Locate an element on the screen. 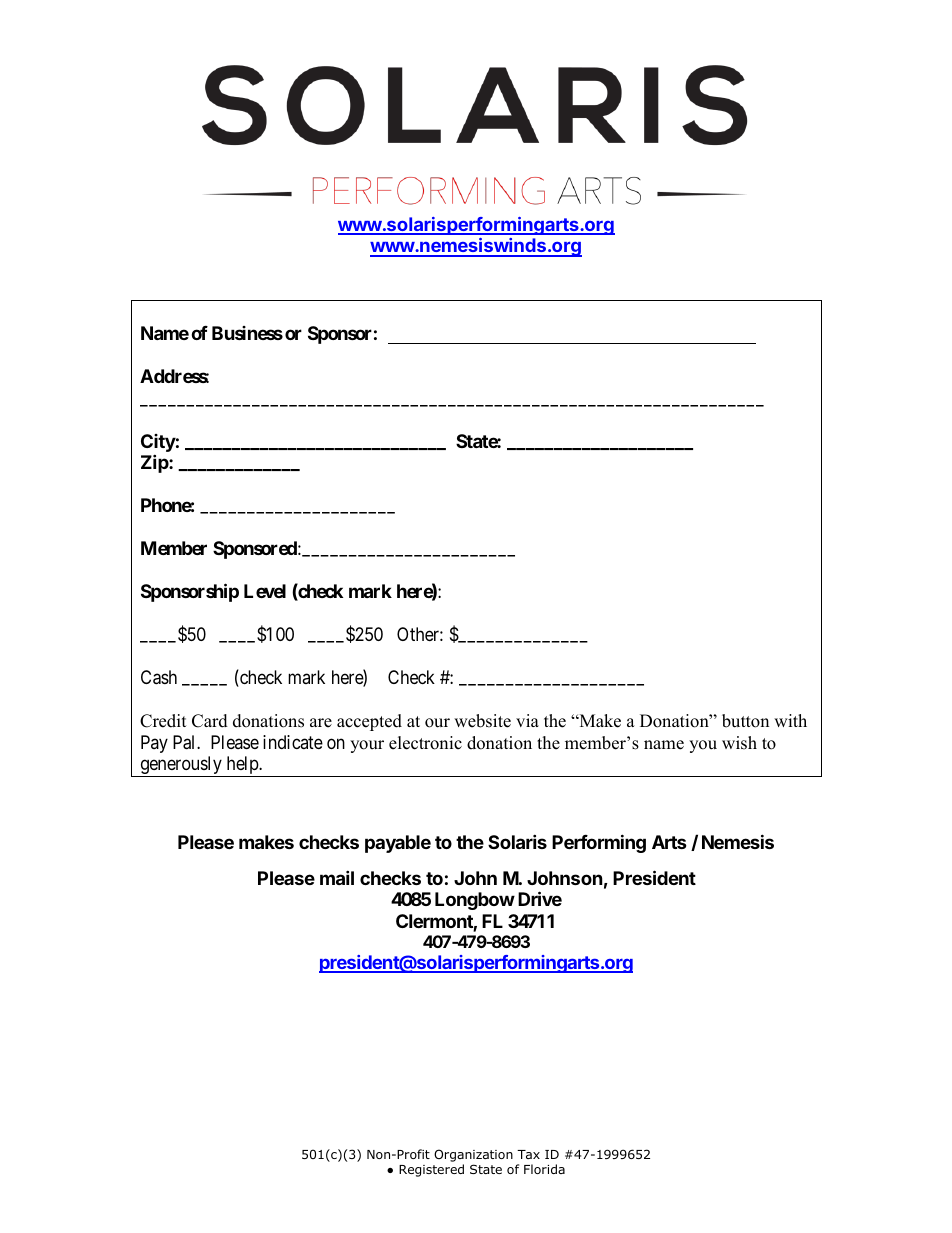 The height and width of the screenshot is (1233, 952). Florida is located at coordinates (544, 1169).
